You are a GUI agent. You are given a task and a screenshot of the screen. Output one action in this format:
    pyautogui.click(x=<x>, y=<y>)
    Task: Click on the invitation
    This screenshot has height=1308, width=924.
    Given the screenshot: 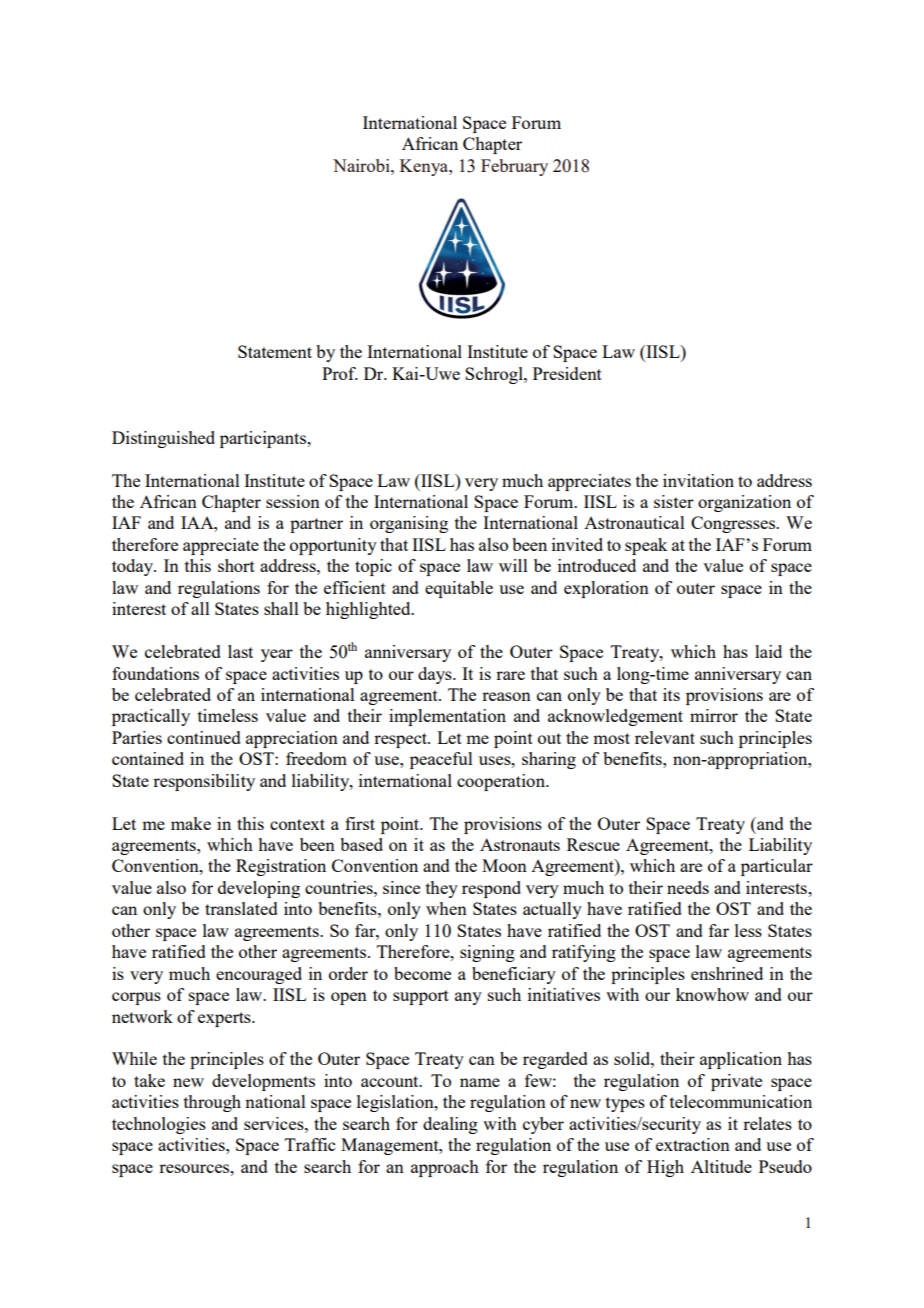 What is the action you would take?
    pyautogui.click(x=698, y=480)
